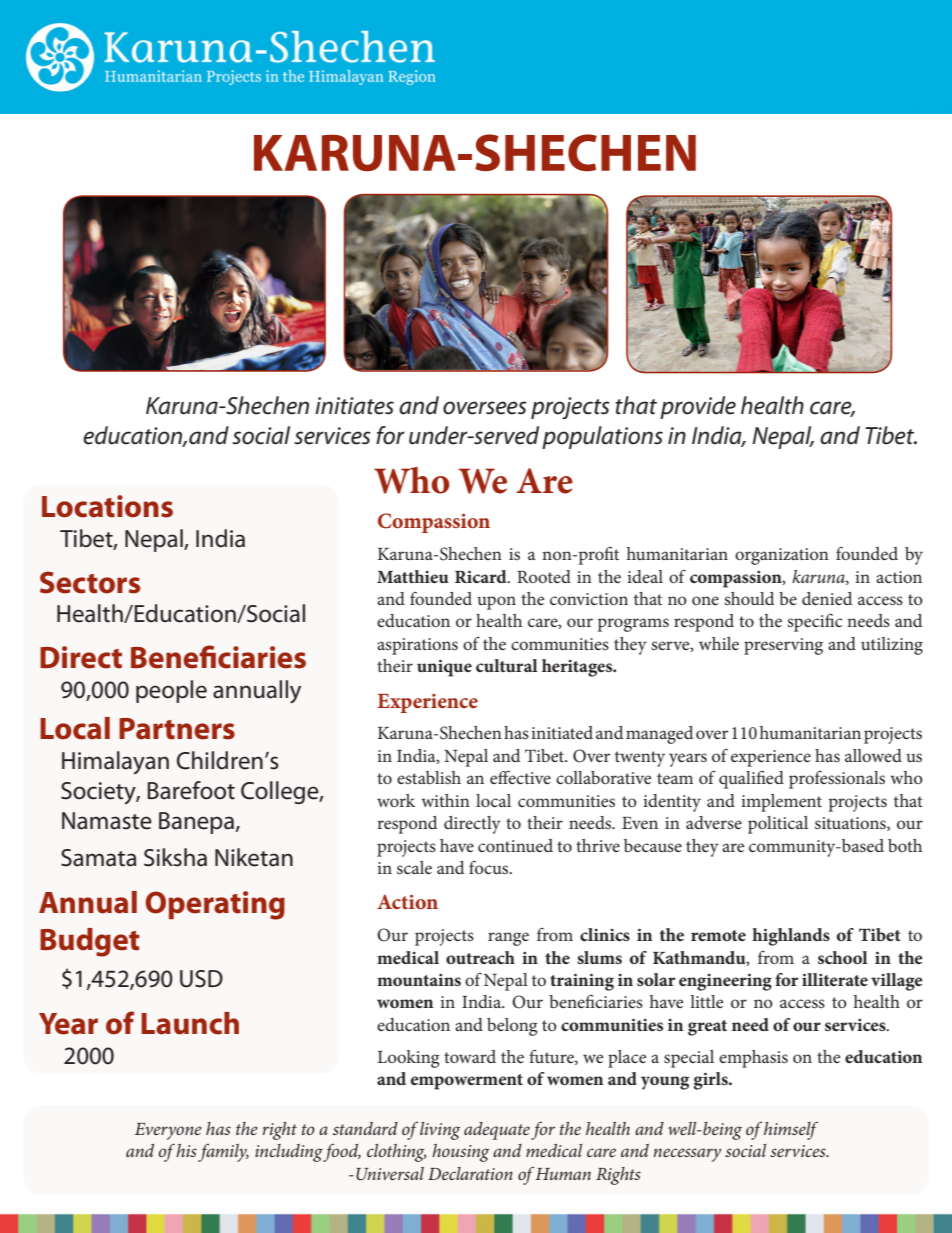 This document has height=1233, width=952. What do you see at coordinates (507, 665) in the document?
I see `cultural` at bounding box center [507, 665].
